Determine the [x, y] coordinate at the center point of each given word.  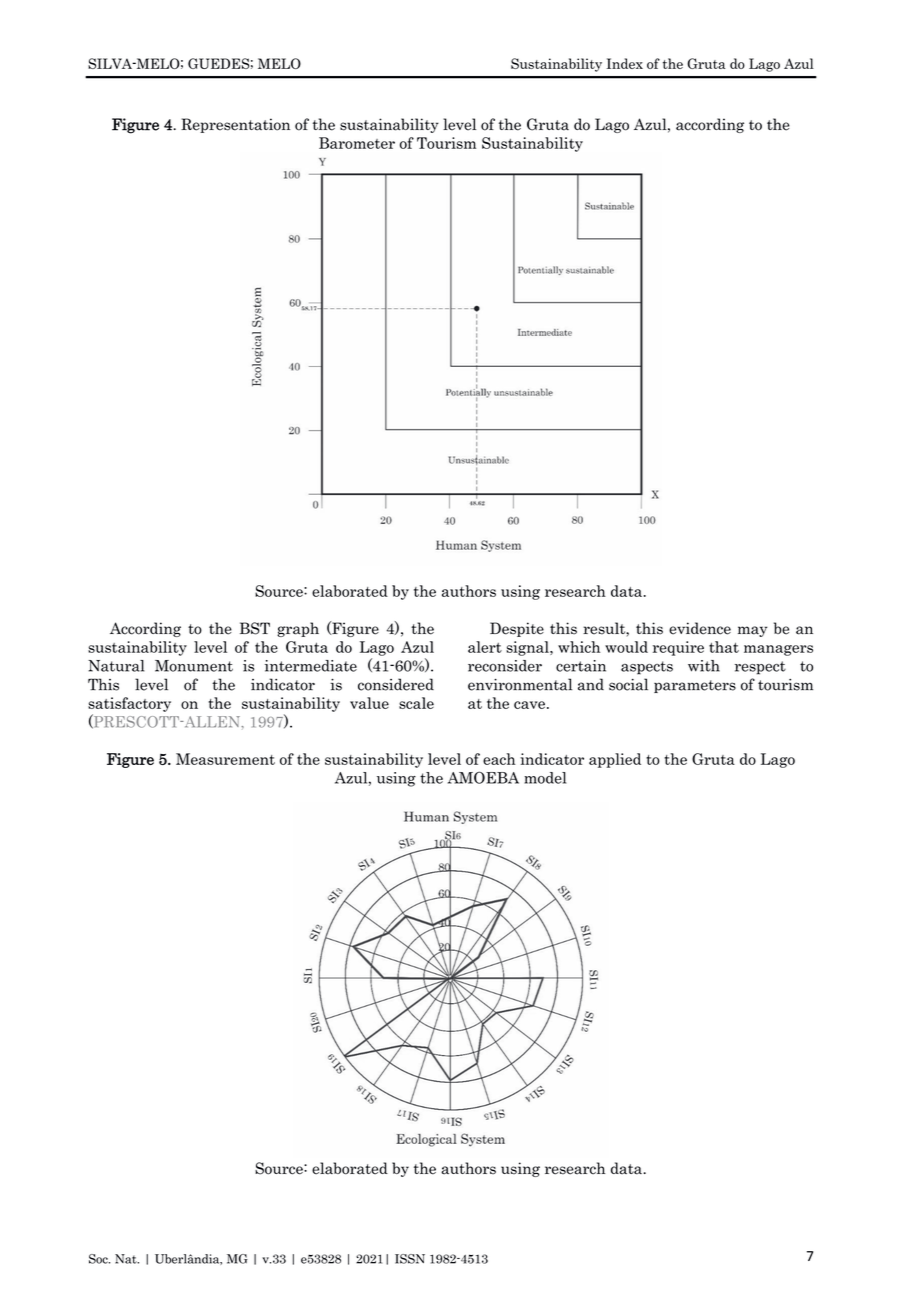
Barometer [357, 143]
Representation [235, 125]
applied [615, 760]
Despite [517, 629]
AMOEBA [483, 777]
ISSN [410, 1259]
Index [624, 63]
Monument [194, 666]
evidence [700, 628]
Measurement [225, 759]
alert [485, 647]
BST [255, 628]
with [704, 666]
